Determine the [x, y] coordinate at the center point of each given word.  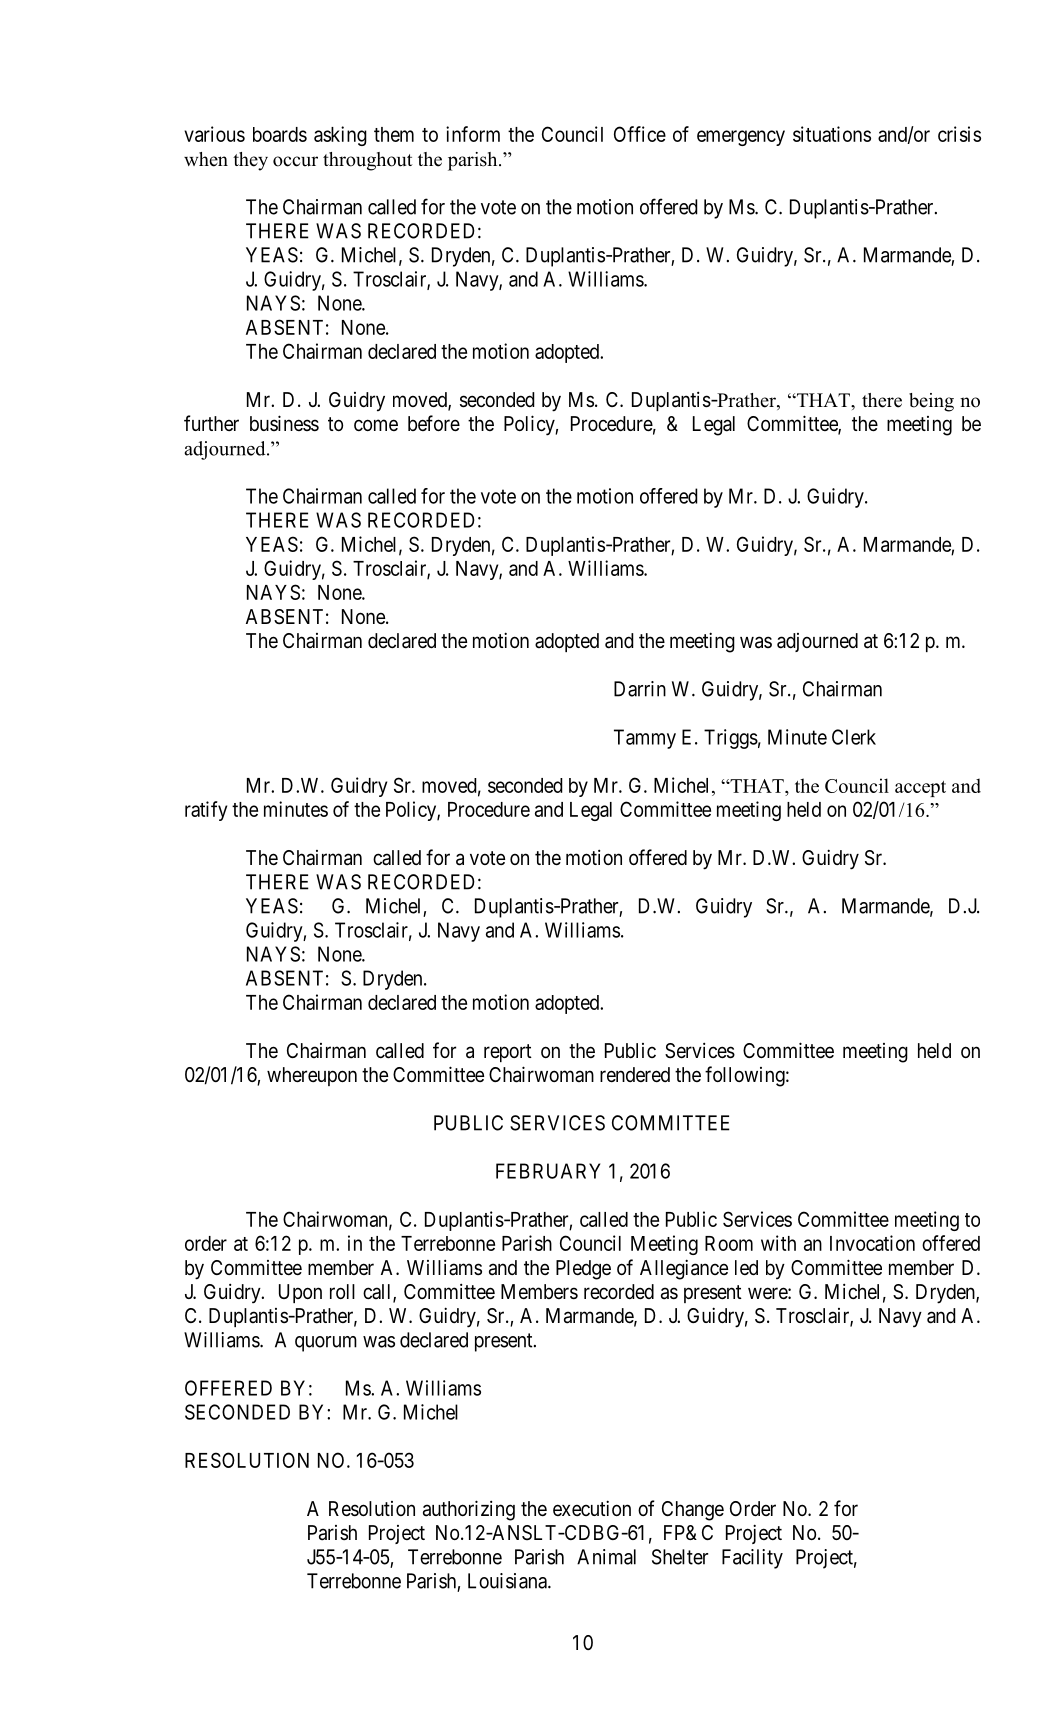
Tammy [645, 739]
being [931, 402]
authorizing [469, 1510]
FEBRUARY [548, 1171]
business [284, 423]
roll [342, 1291]
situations [832, 134]
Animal [606, 1557]
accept [920, 789]
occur [295, 161]
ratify [206, 811]
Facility [752, 1559]
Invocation [872, 1243]
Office [640, 134]
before [434, 423]
